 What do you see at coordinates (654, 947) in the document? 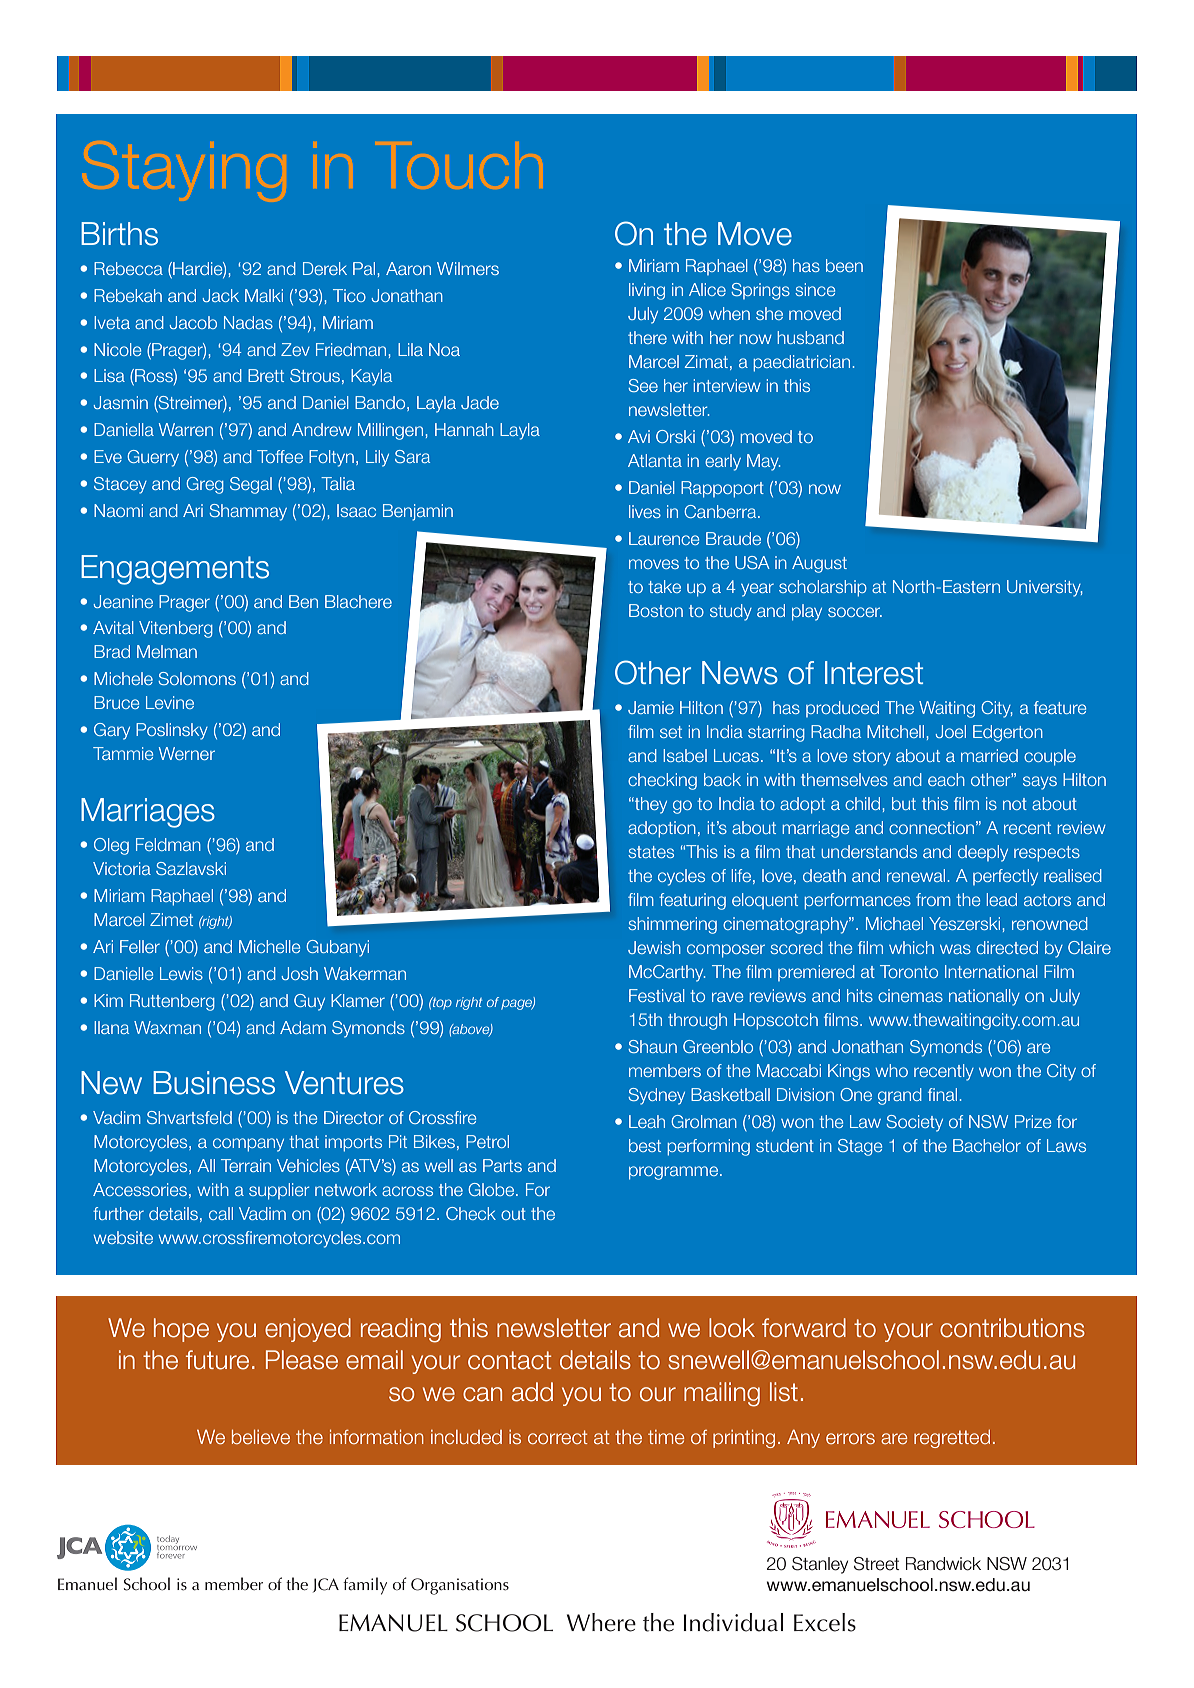
I see `Jewish` at bounding box center [654, 947].
